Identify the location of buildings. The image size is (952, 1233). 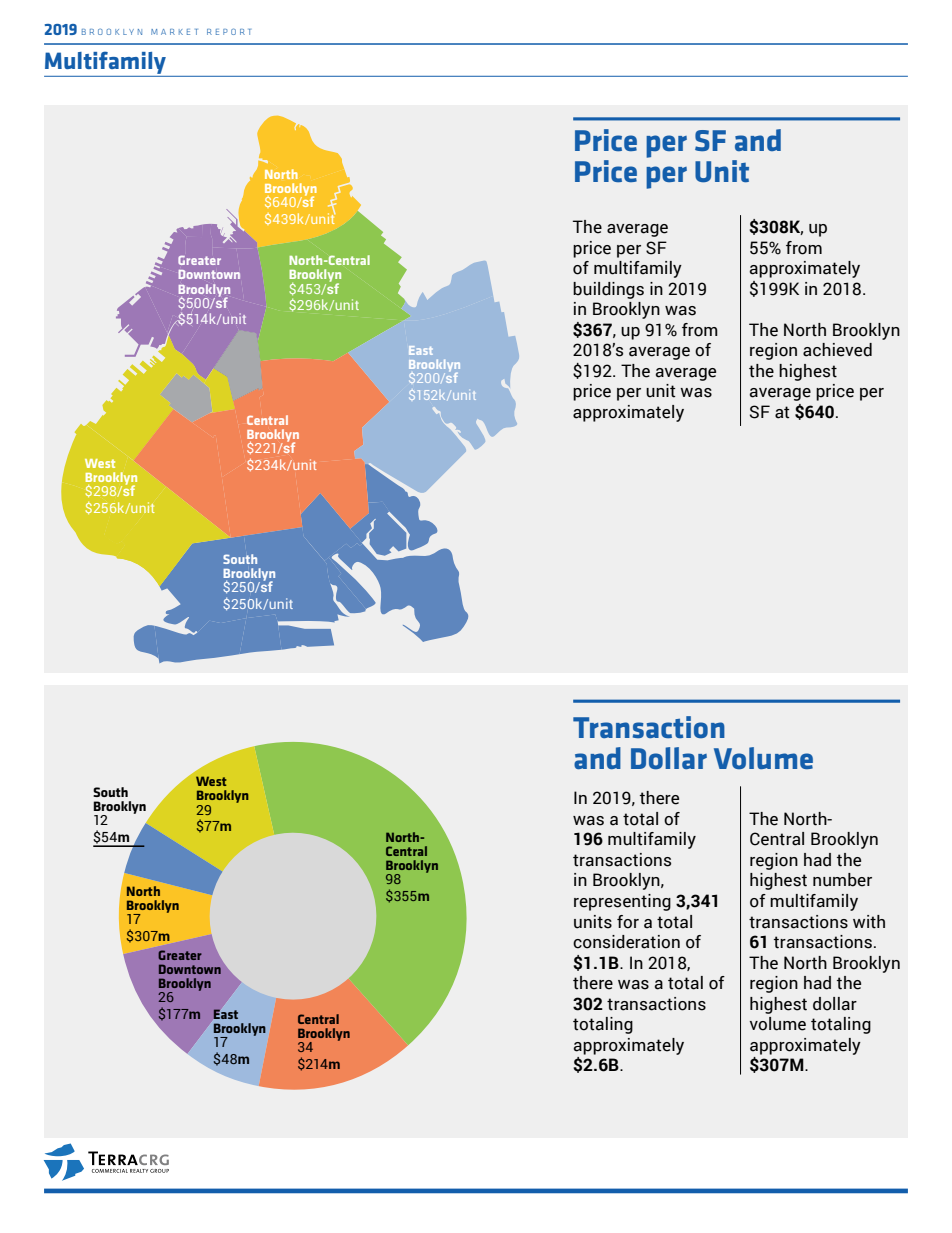
(608, 290).
